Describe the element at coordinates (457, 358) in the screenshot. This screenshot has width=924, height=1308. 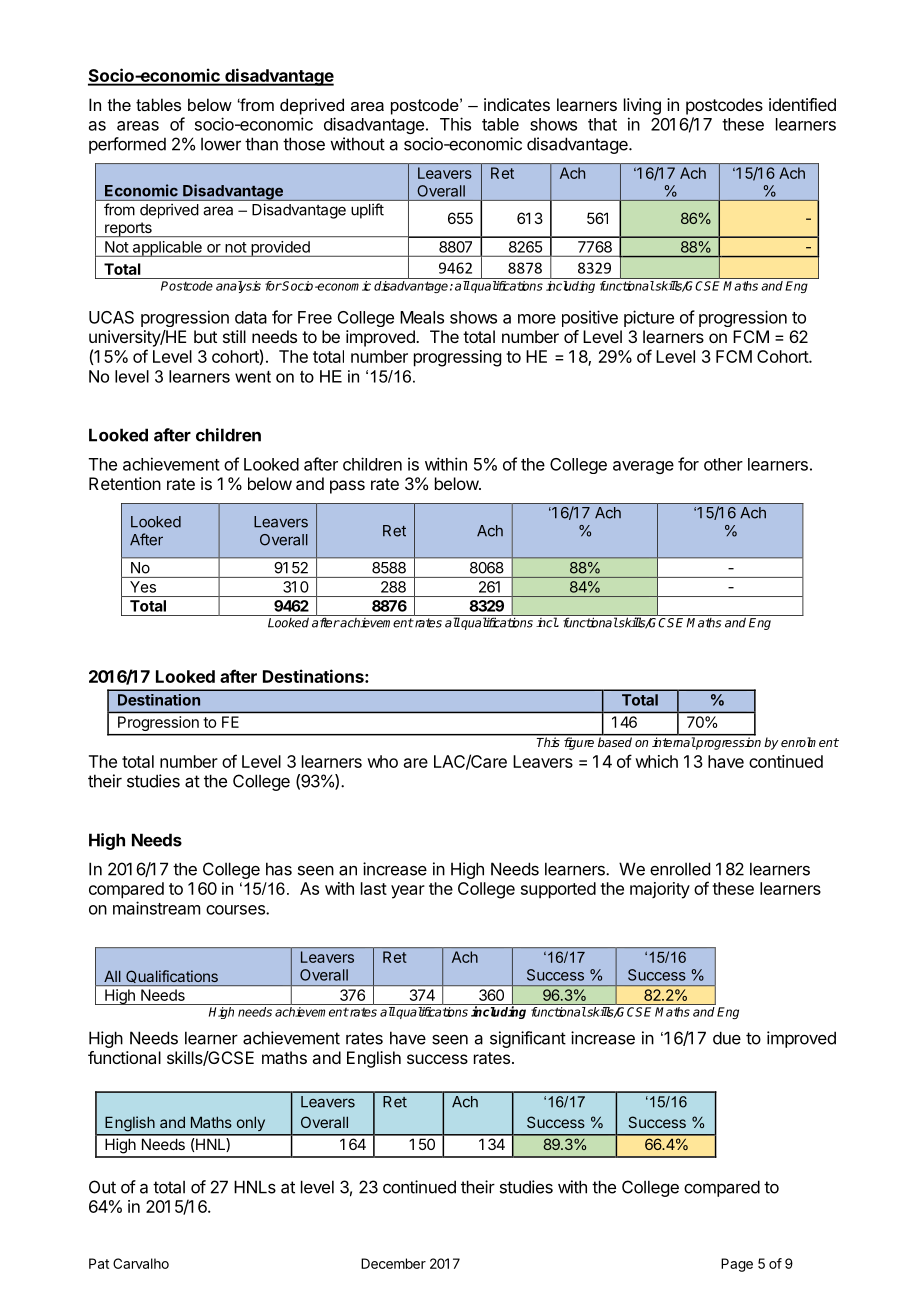
I see `progressing` at that location.
